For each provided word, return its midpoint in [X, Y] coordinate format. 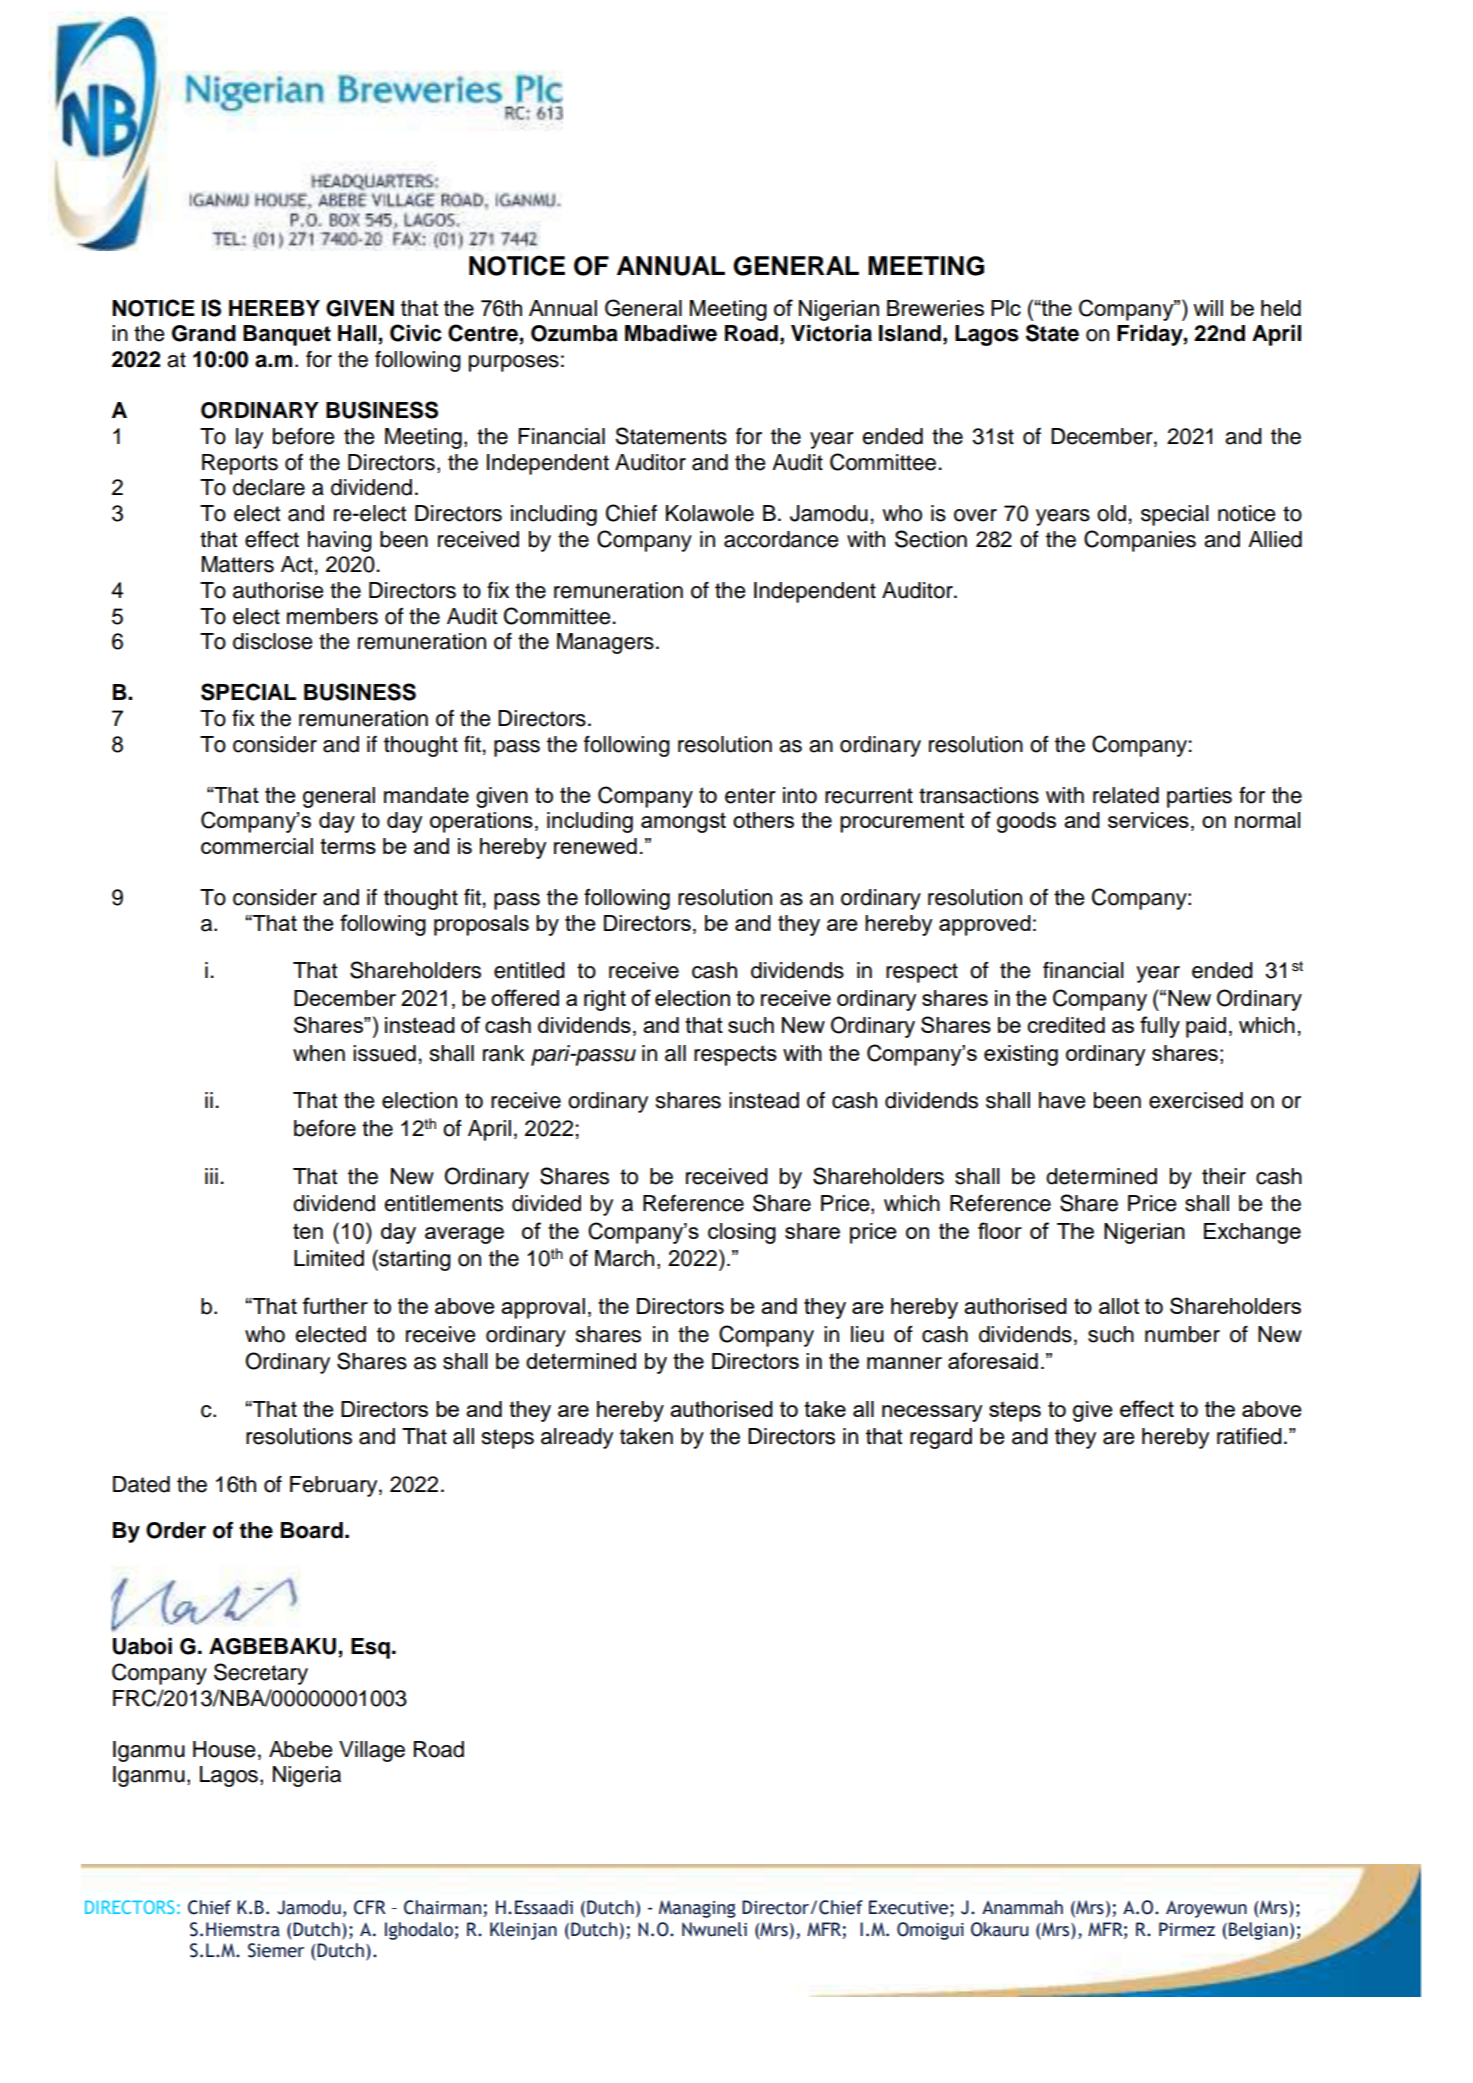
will [1208, 308]
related [1126, 795]
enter [750, 796]
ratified [1249, 1436]
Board [312, 1530]
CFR [370, 1907]
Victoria [831, 333]
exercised [1196, 1100]
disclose [272, 641]
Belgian [1258, 1931]
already [577, 1438]
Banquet [287, 335]
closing [742, 1233]
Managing [697, 1909]
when [319, 1053]
